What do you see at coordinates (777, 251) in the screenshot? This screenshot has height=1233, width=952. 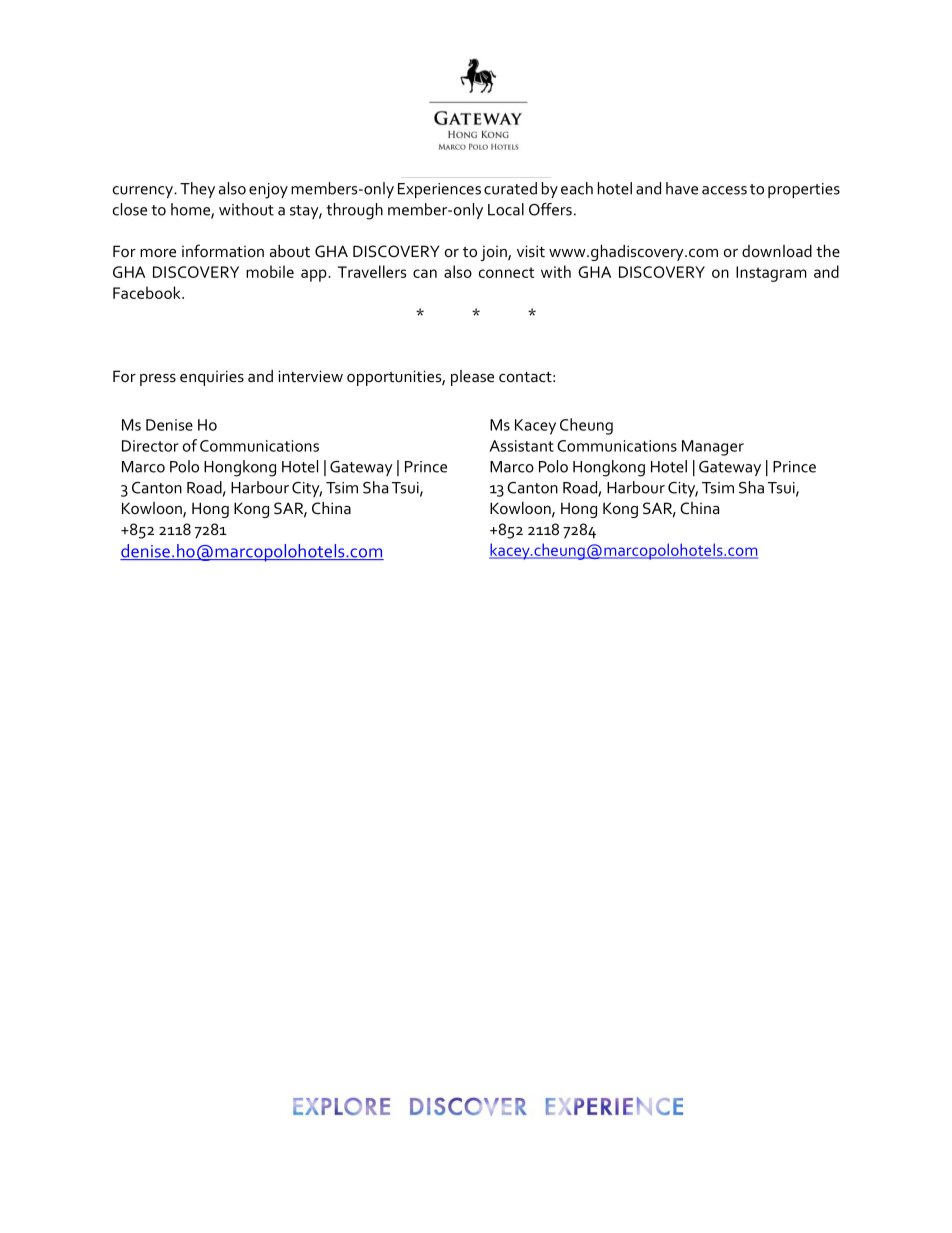 I see `download` at bounding box center [777, 251].
